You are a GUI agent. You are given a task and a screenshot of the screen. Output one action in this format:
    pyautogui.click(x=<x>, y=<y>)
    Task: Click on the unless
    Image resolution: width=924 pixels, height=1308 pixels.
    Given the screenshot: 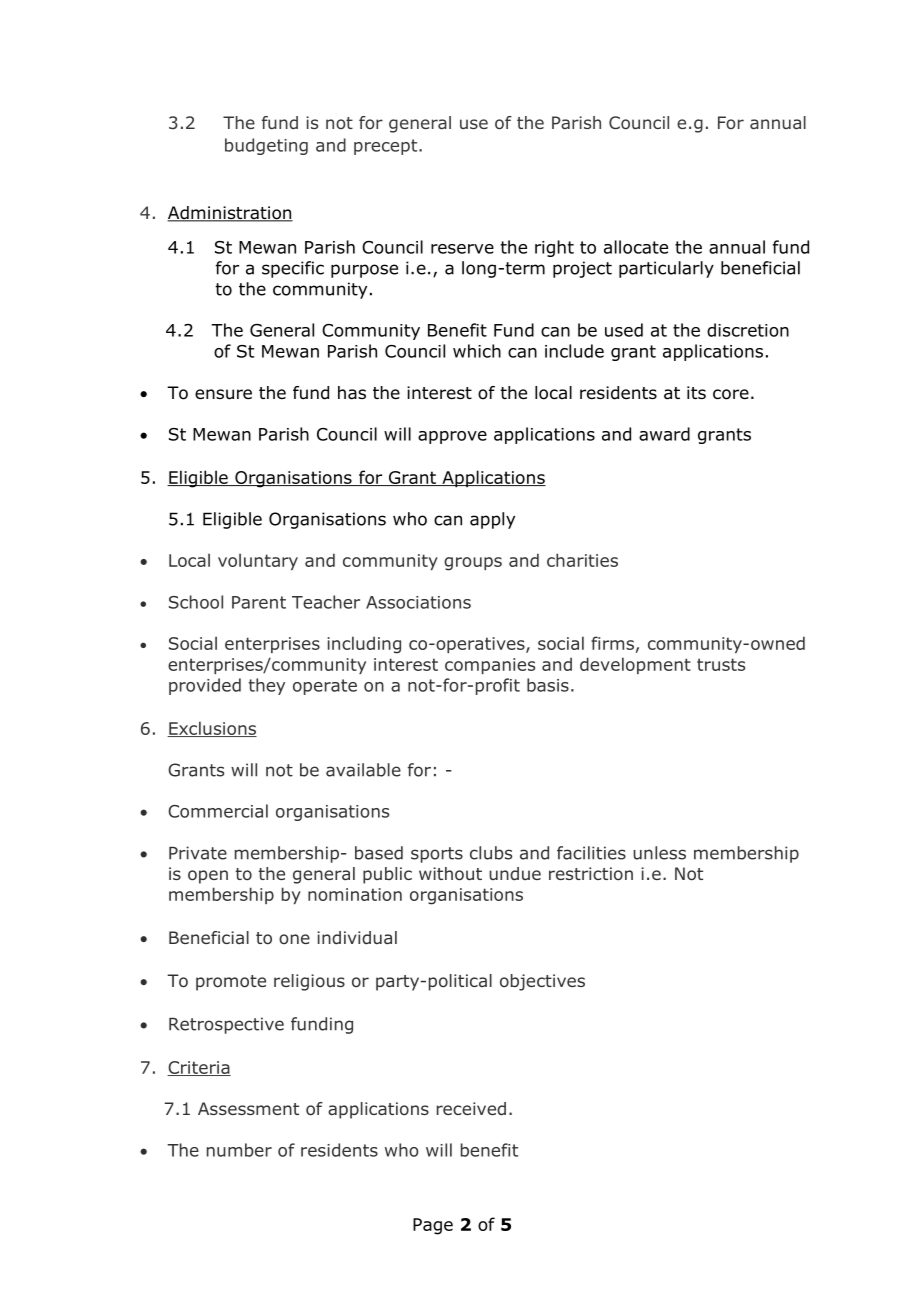 What is the action you would take?
    pyautogui.click(x=659, y=853)
